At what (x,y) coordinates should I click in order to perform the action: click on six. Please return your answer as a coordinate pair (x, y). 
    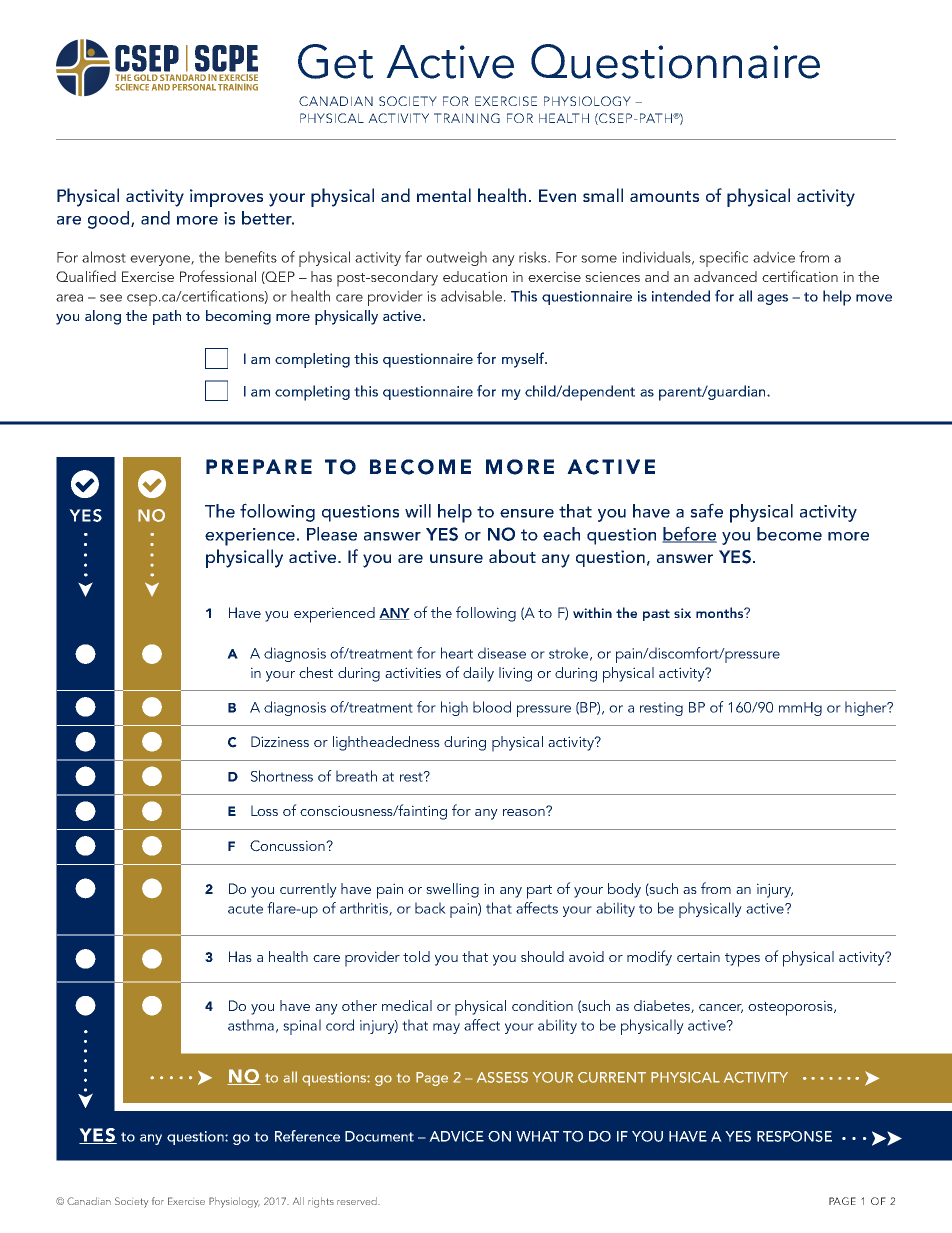
    Looking at the image, I should click on (682, 613).
